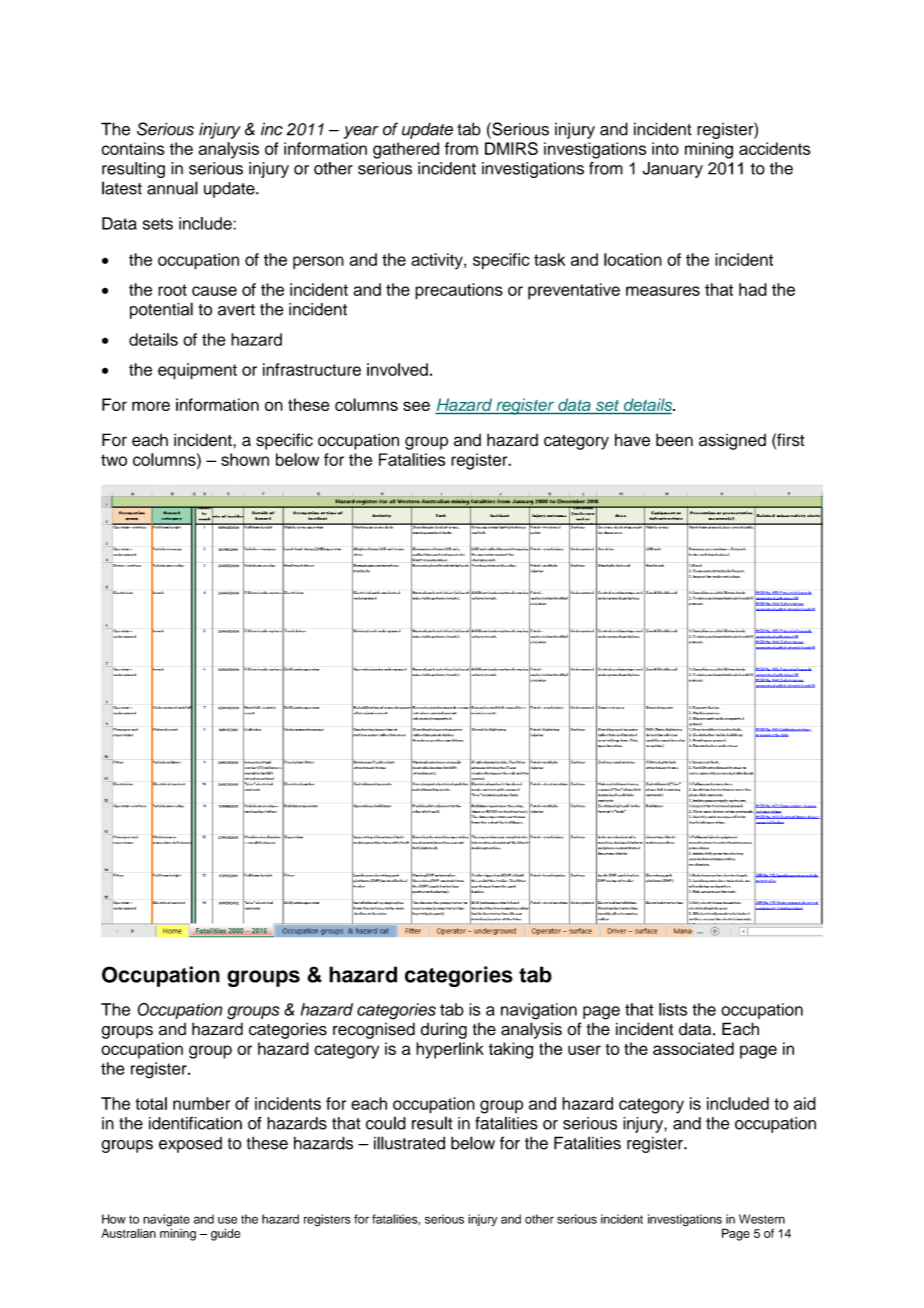 This screenshot has height=1308, width=924. What do you see at coordinates (172, 188) in the screenshot?
I see `annual` at bounding box center [172, 188].
